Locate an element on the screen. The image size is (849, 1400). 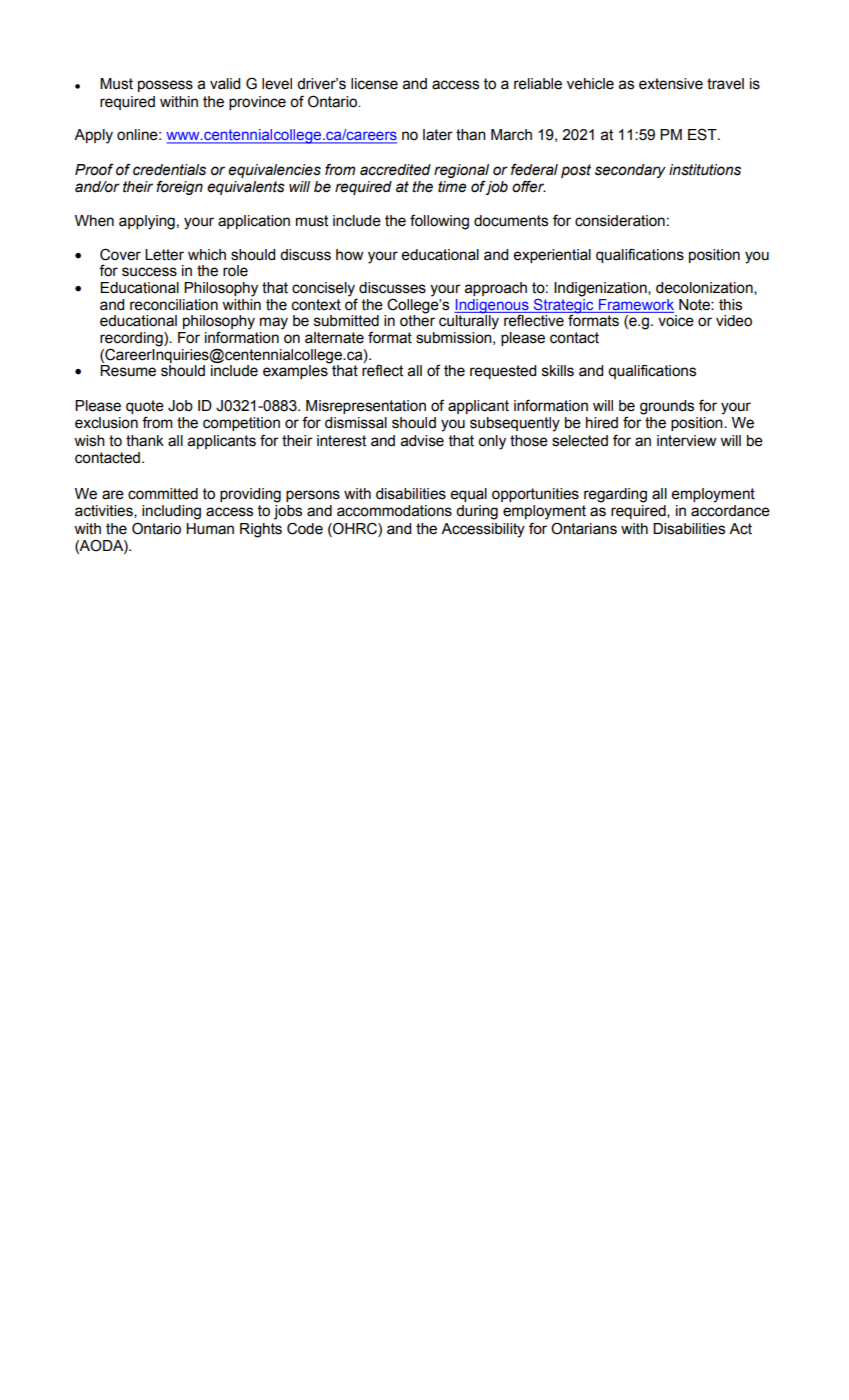
license is located at coordinates (374, 84).
